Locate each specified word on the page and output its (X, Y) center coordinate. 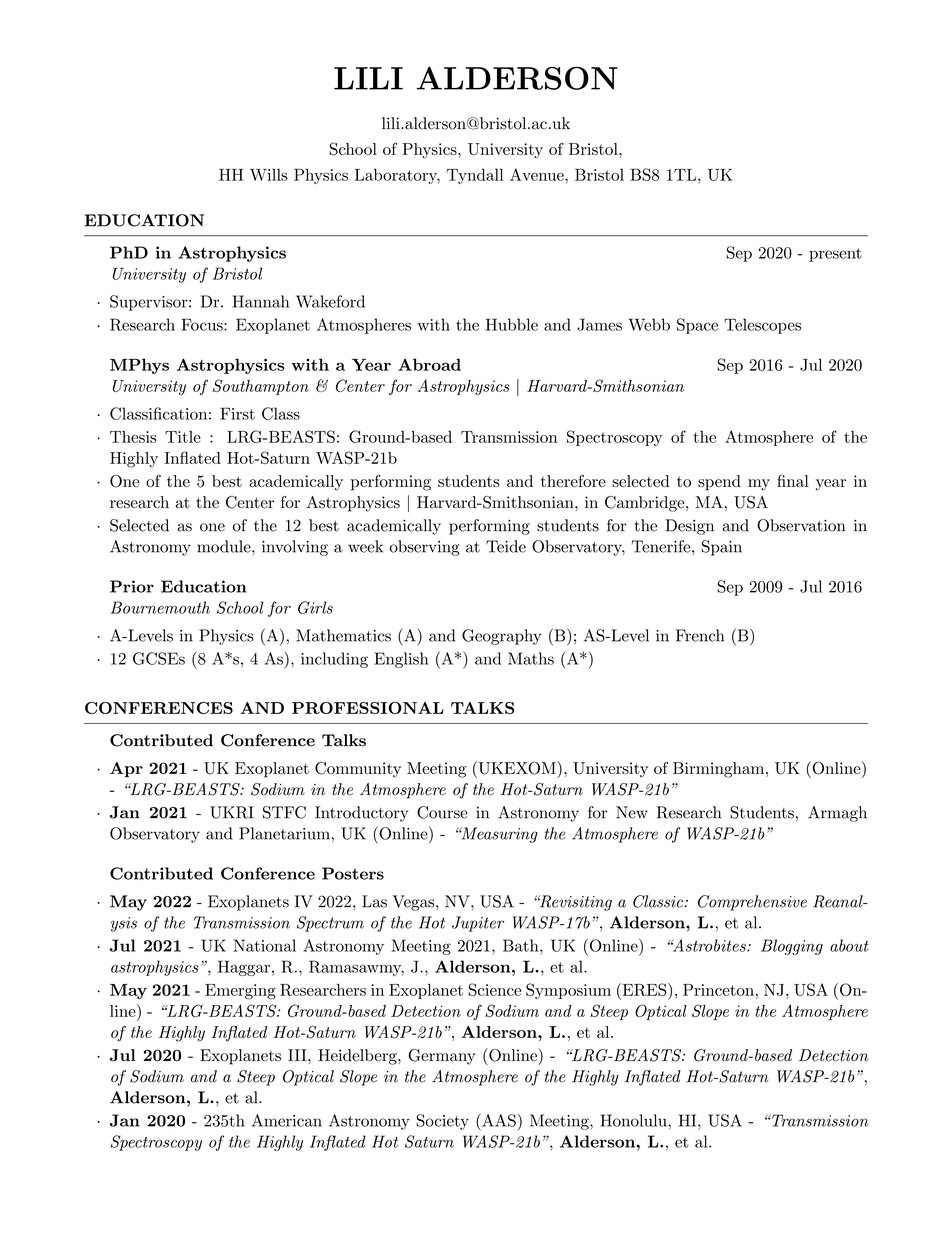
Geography (502, 637)
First (237, 413)
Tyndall (475, 176)
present (835, 255)
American (287, 1120)
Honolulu (634, 1120)
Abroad (429, 364)
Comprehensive (752, 903)
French (700, 635)
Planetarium (284, 833)
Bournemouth (160, 607)
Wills (269, 174)
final (793, 481)
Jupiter (478, 924)
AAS (498, 1120)
